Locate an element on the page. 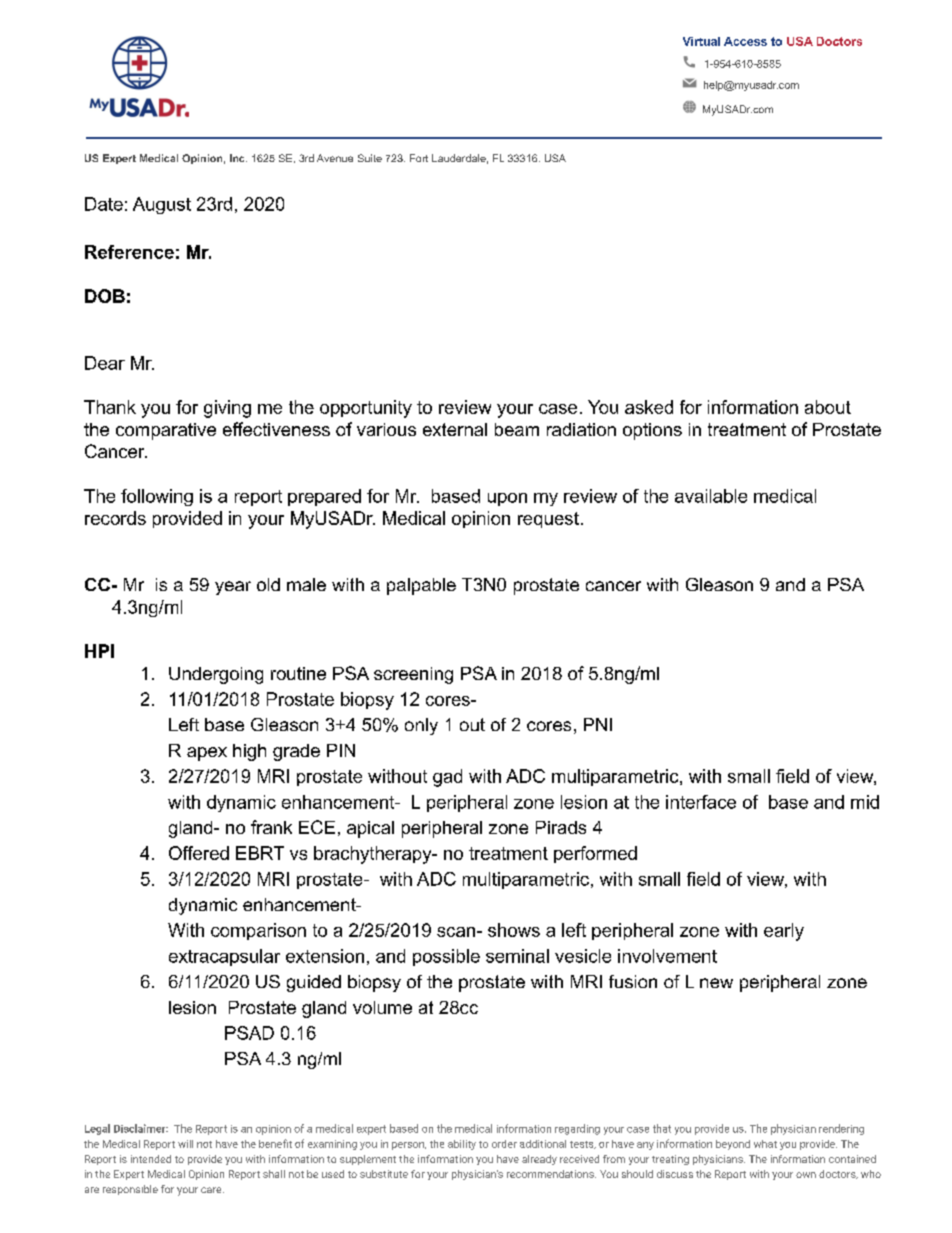 This image has width=952, height=1233. Inc is located at coordinates (238, 158).
